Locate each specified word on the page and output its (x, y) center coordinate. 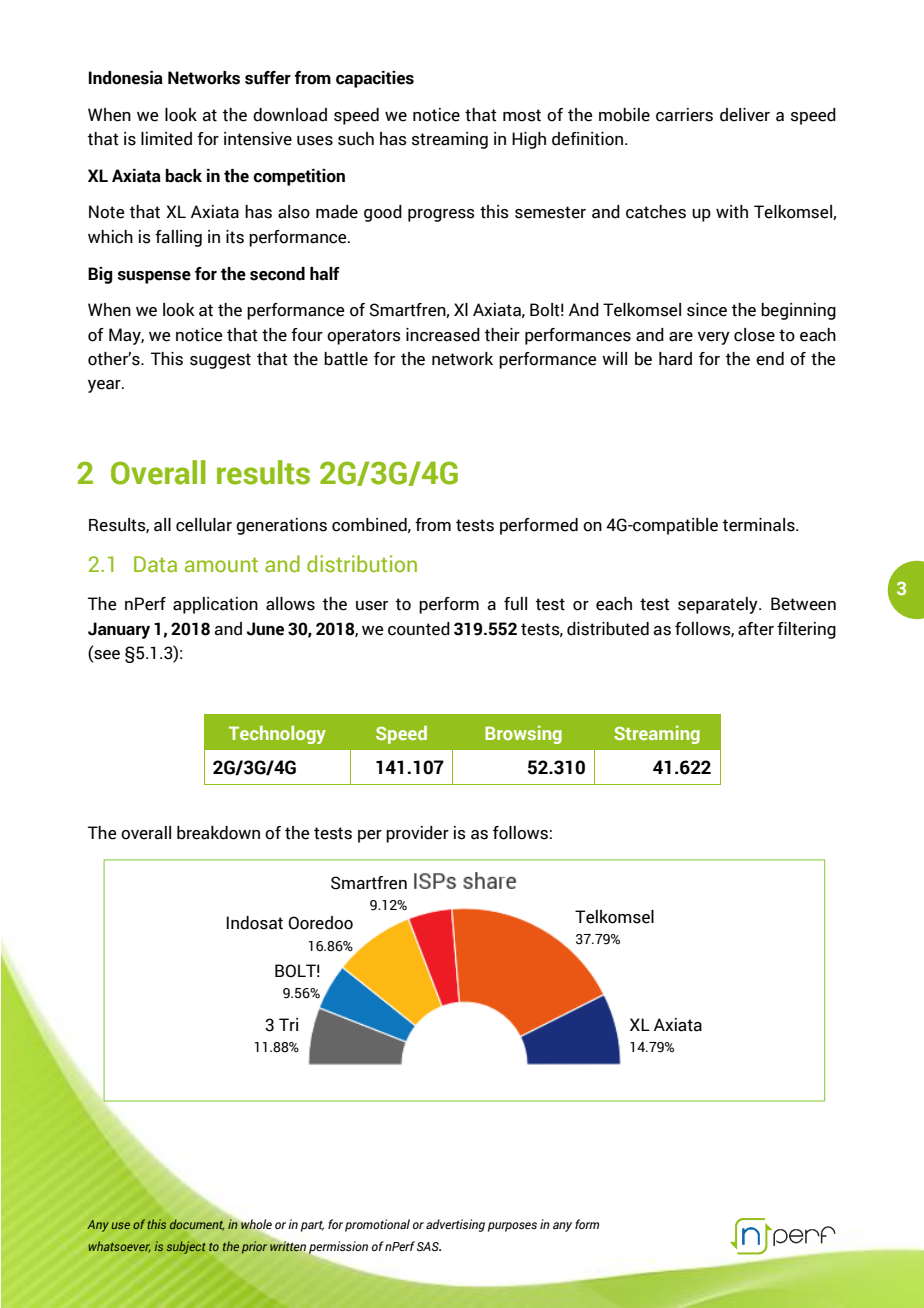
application (215, 605)
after (756, 629)
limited (166, 139)
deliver (745, 115)
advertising (455, 1225)
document (196, 1225)
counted (419, 629)
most (522, 115)
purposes (512, 1227)
